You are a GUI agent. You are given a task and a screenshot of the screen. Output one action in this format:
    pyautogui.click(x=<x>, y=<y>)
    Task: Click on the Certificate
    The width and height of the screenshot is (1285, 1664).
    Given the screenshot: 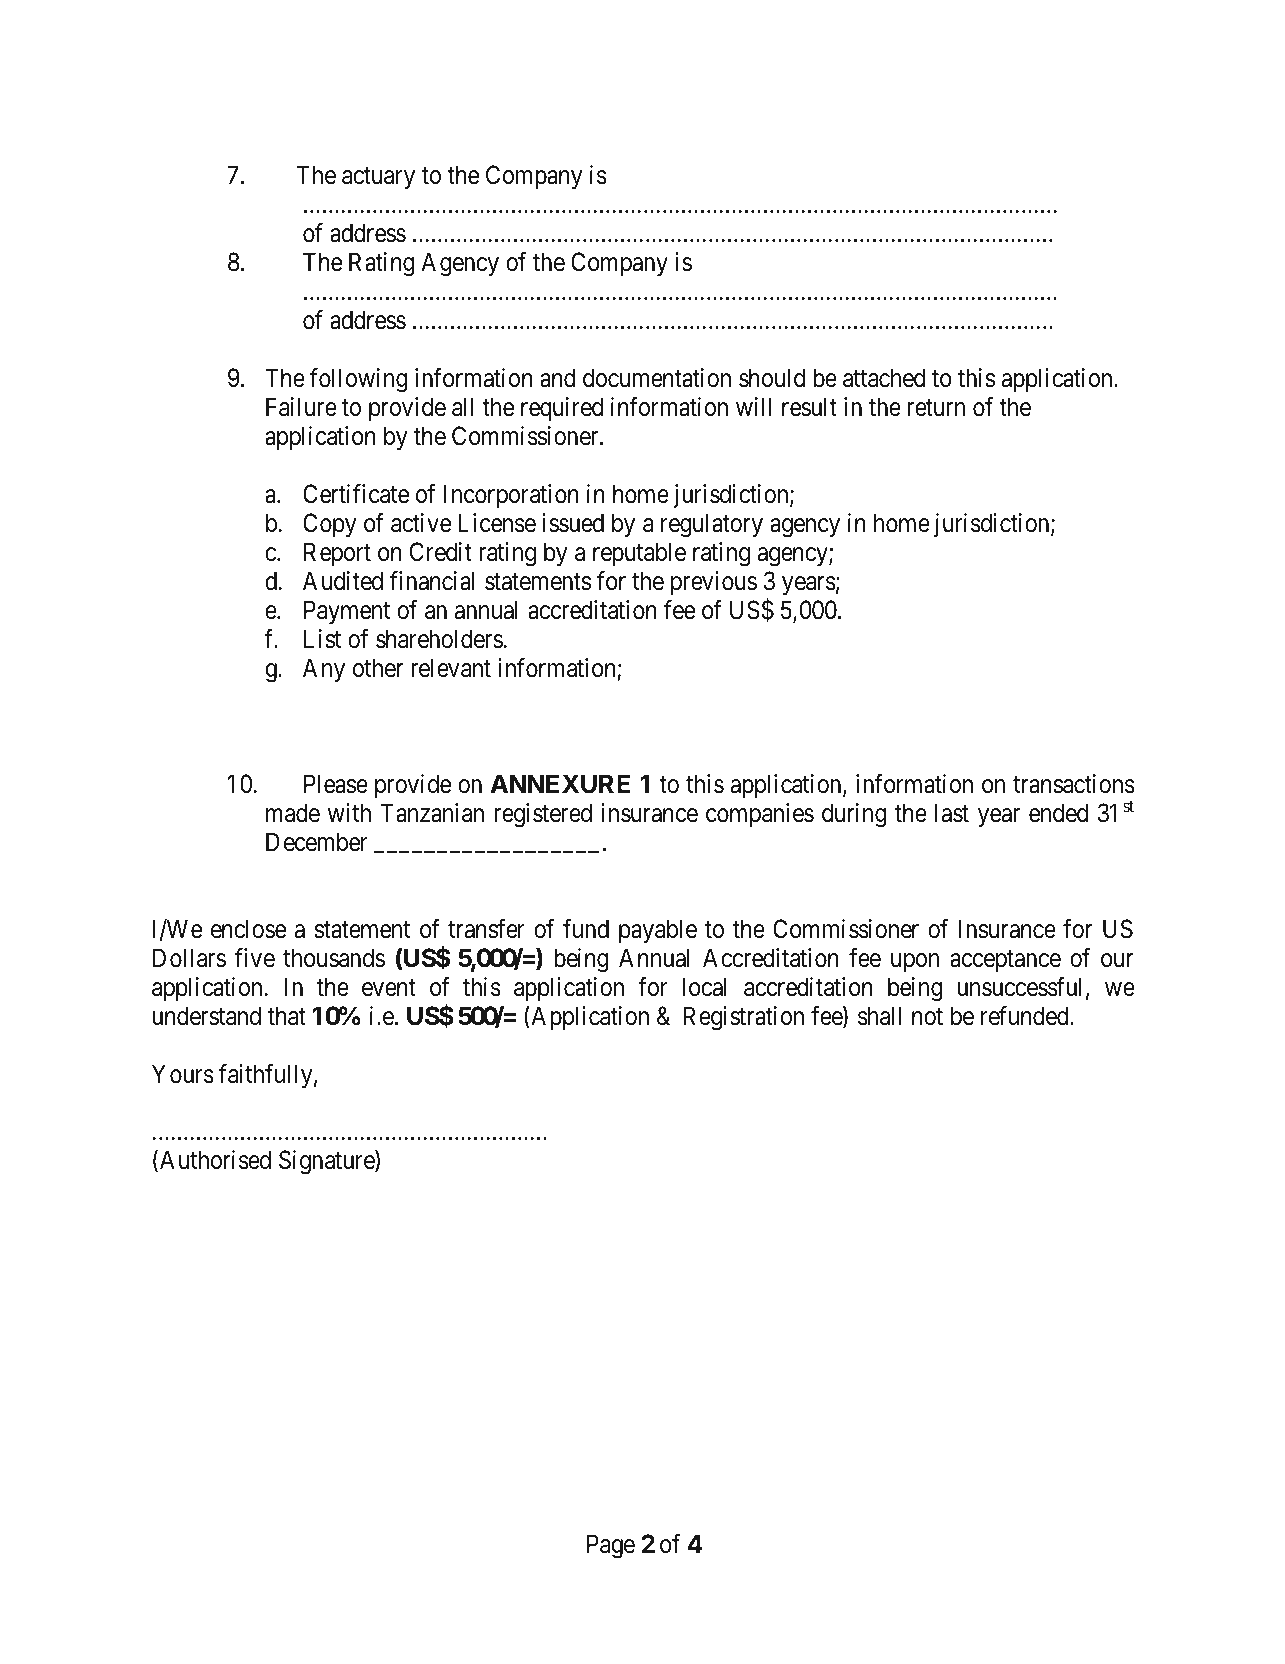 What is the action you would take?
    pyautogui.click(x=356, y=494)
